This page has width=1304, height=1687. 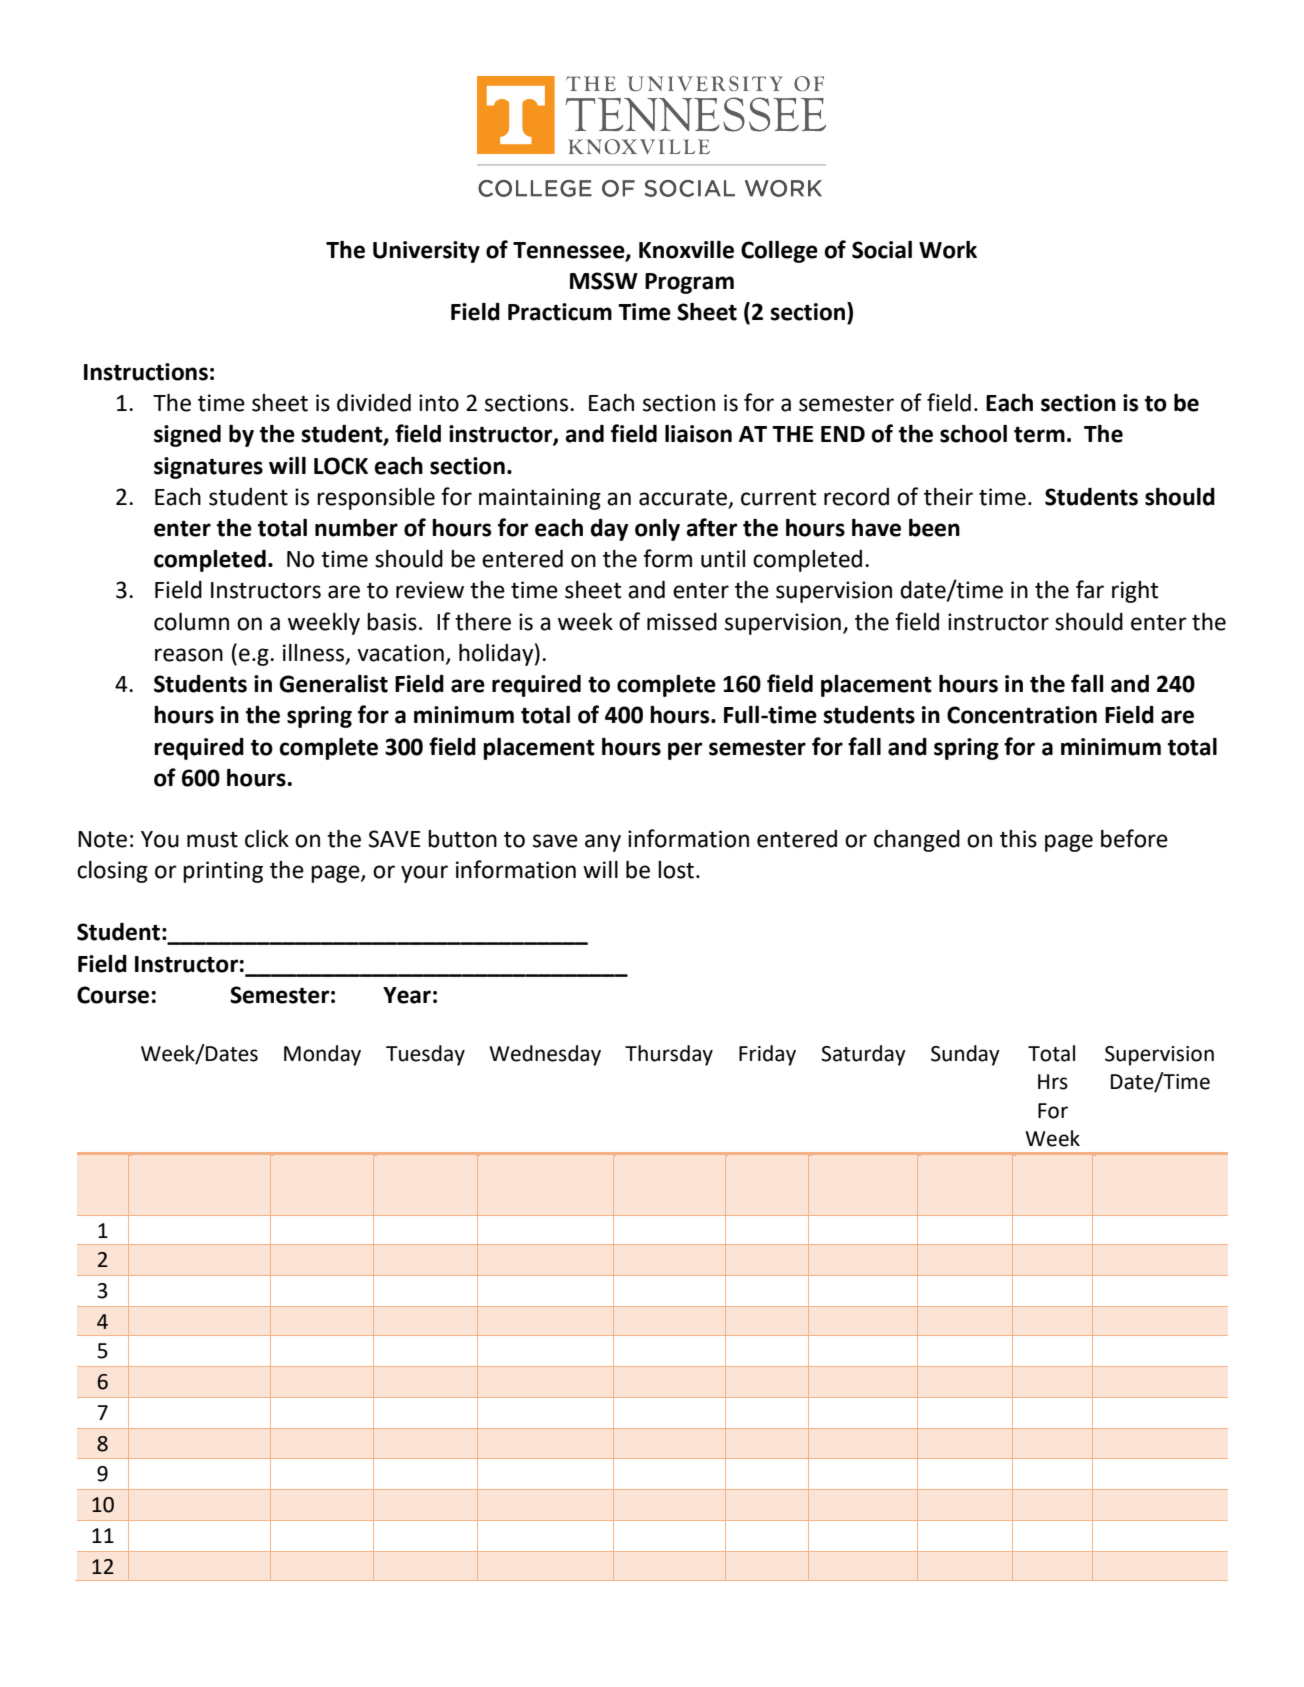 I want to click on reason, so click(x=189, y=655).
